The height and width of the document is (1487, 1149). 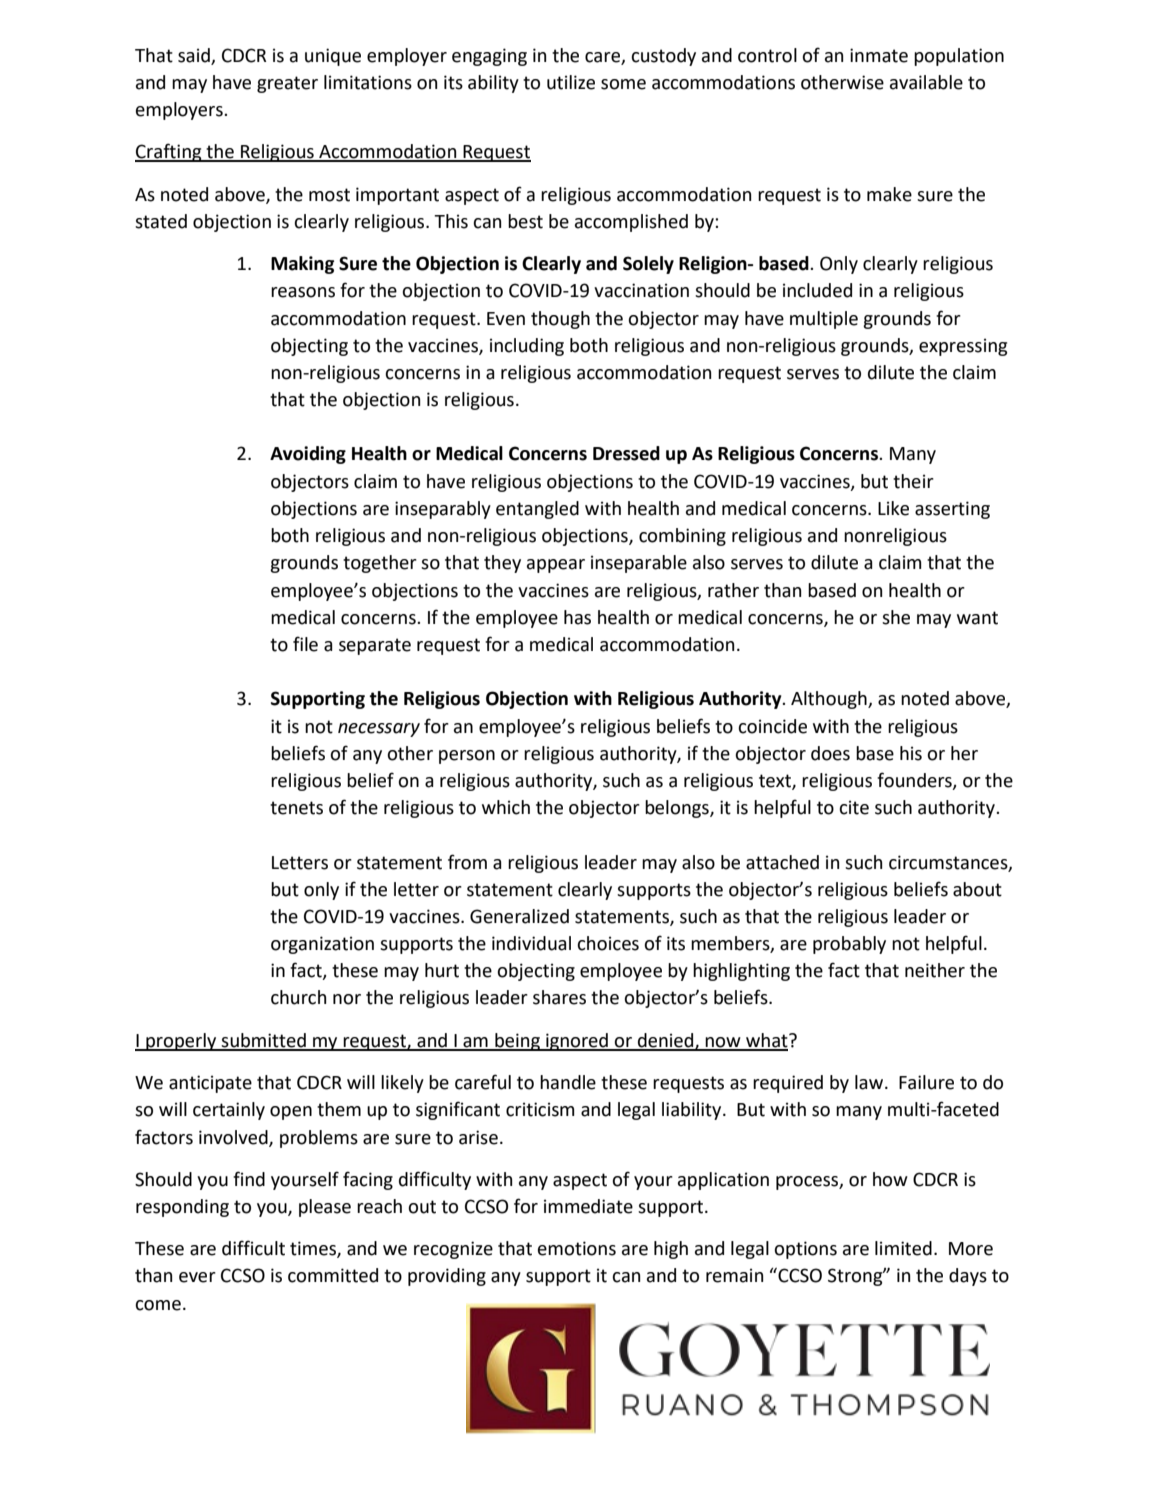 What do you see at coordinates (571, 82) in the document?
I see `utilize` at bounding box center [571, 82].
